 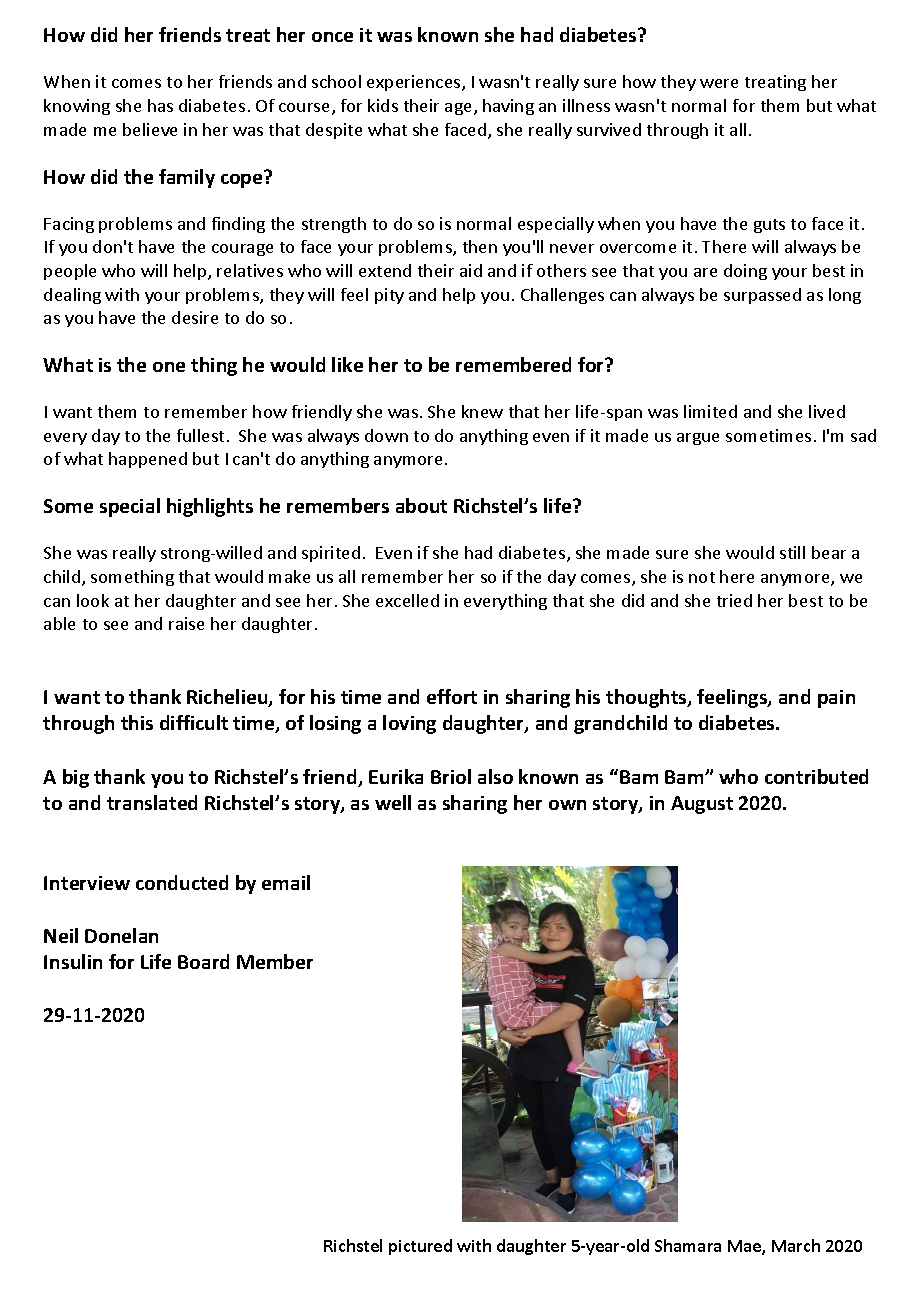 I want to click on experiences, so click(x=415, y=83).
